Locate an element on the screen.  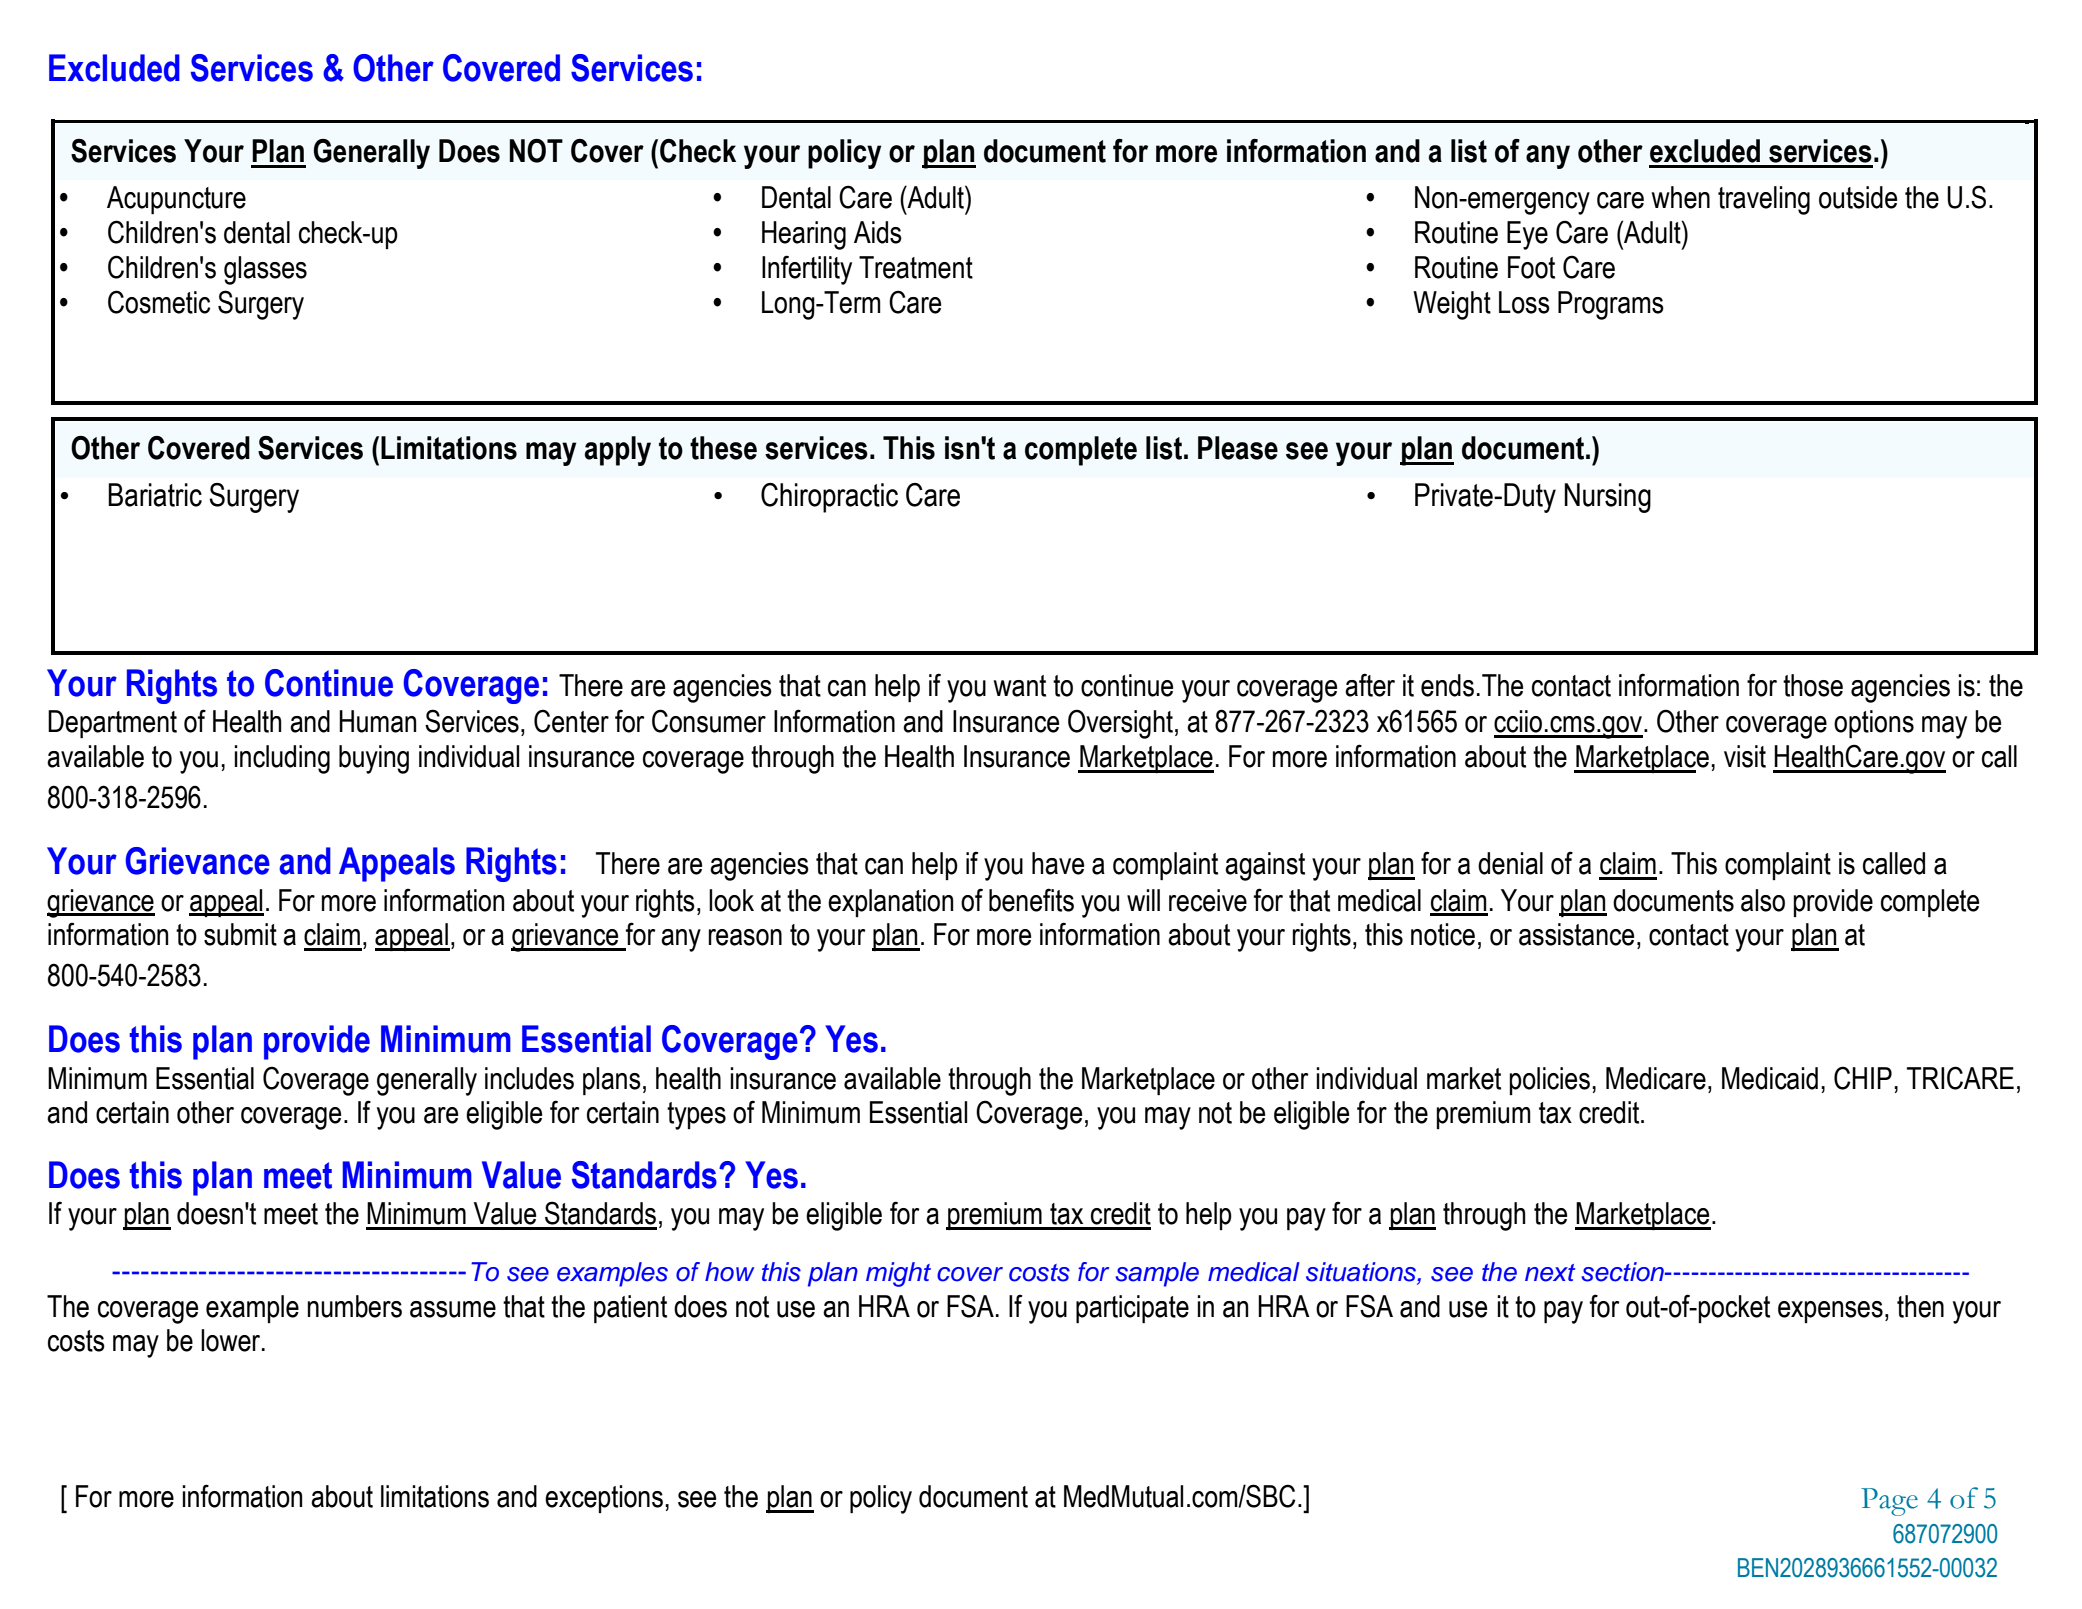
when is located at coordinates (1680, 197).
